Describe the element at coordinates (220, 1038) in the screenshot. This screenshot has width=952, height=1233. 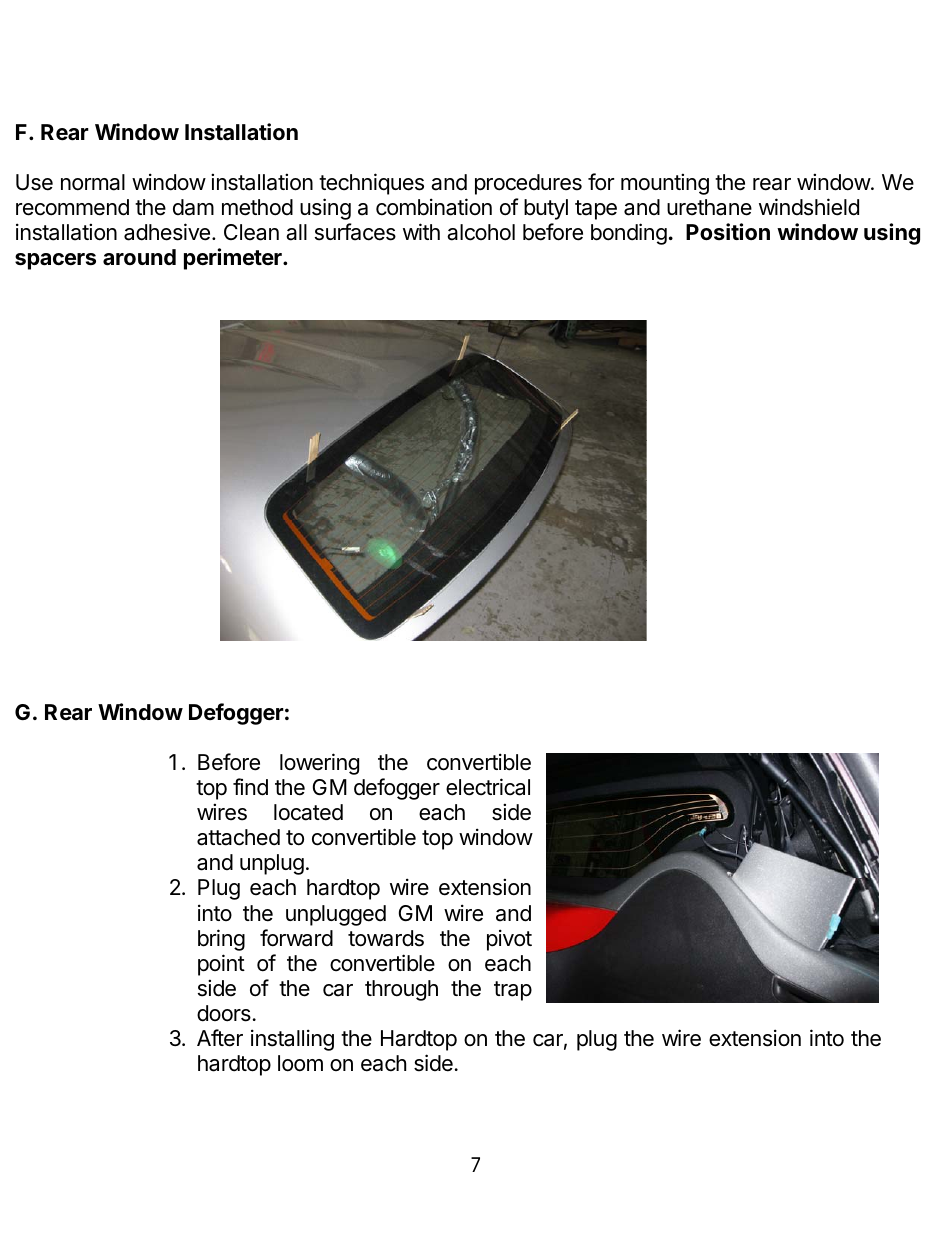
I see `After` at that location.
